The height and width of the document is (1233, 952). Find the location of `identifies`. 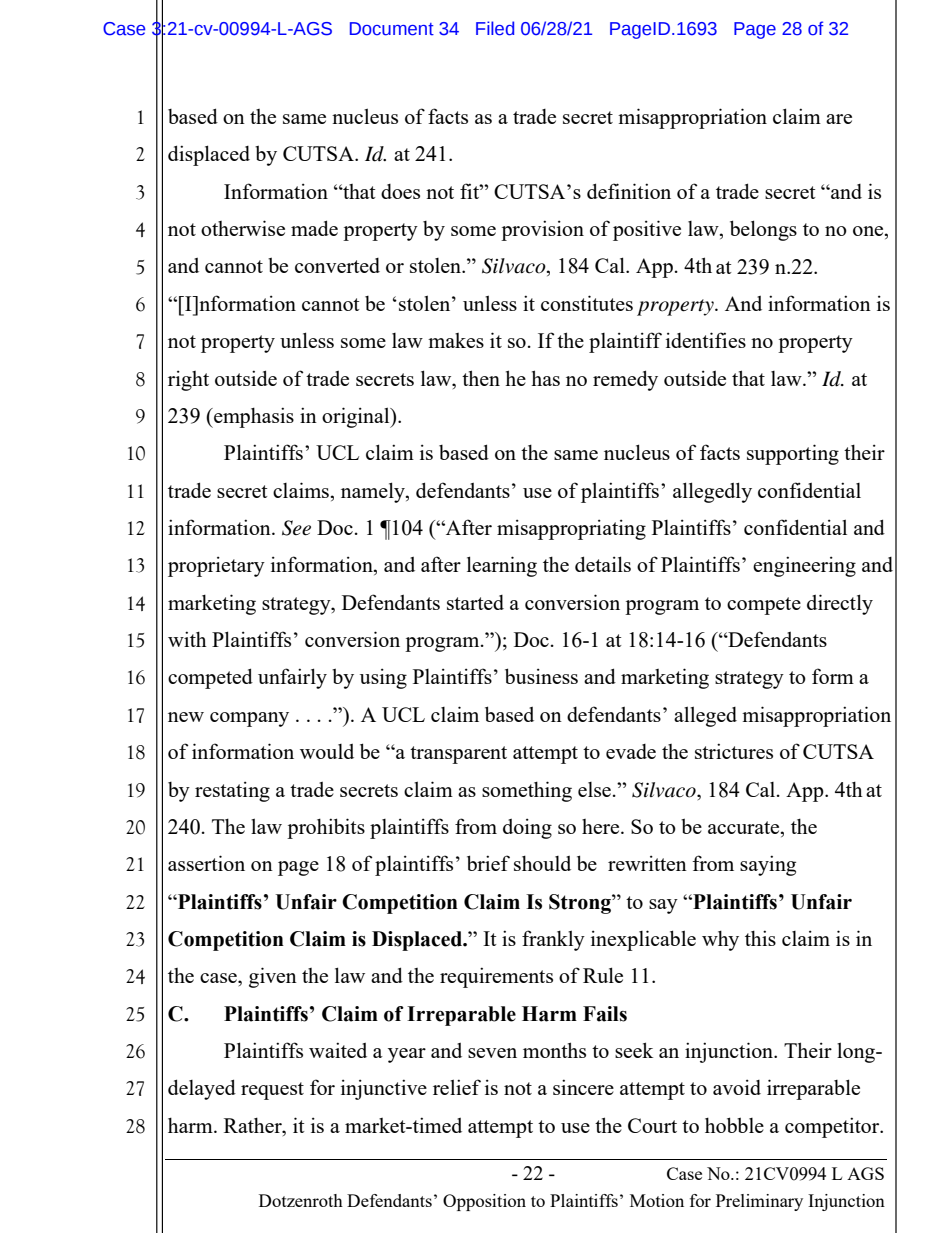

identifies is located at coordinates (706, 340).
